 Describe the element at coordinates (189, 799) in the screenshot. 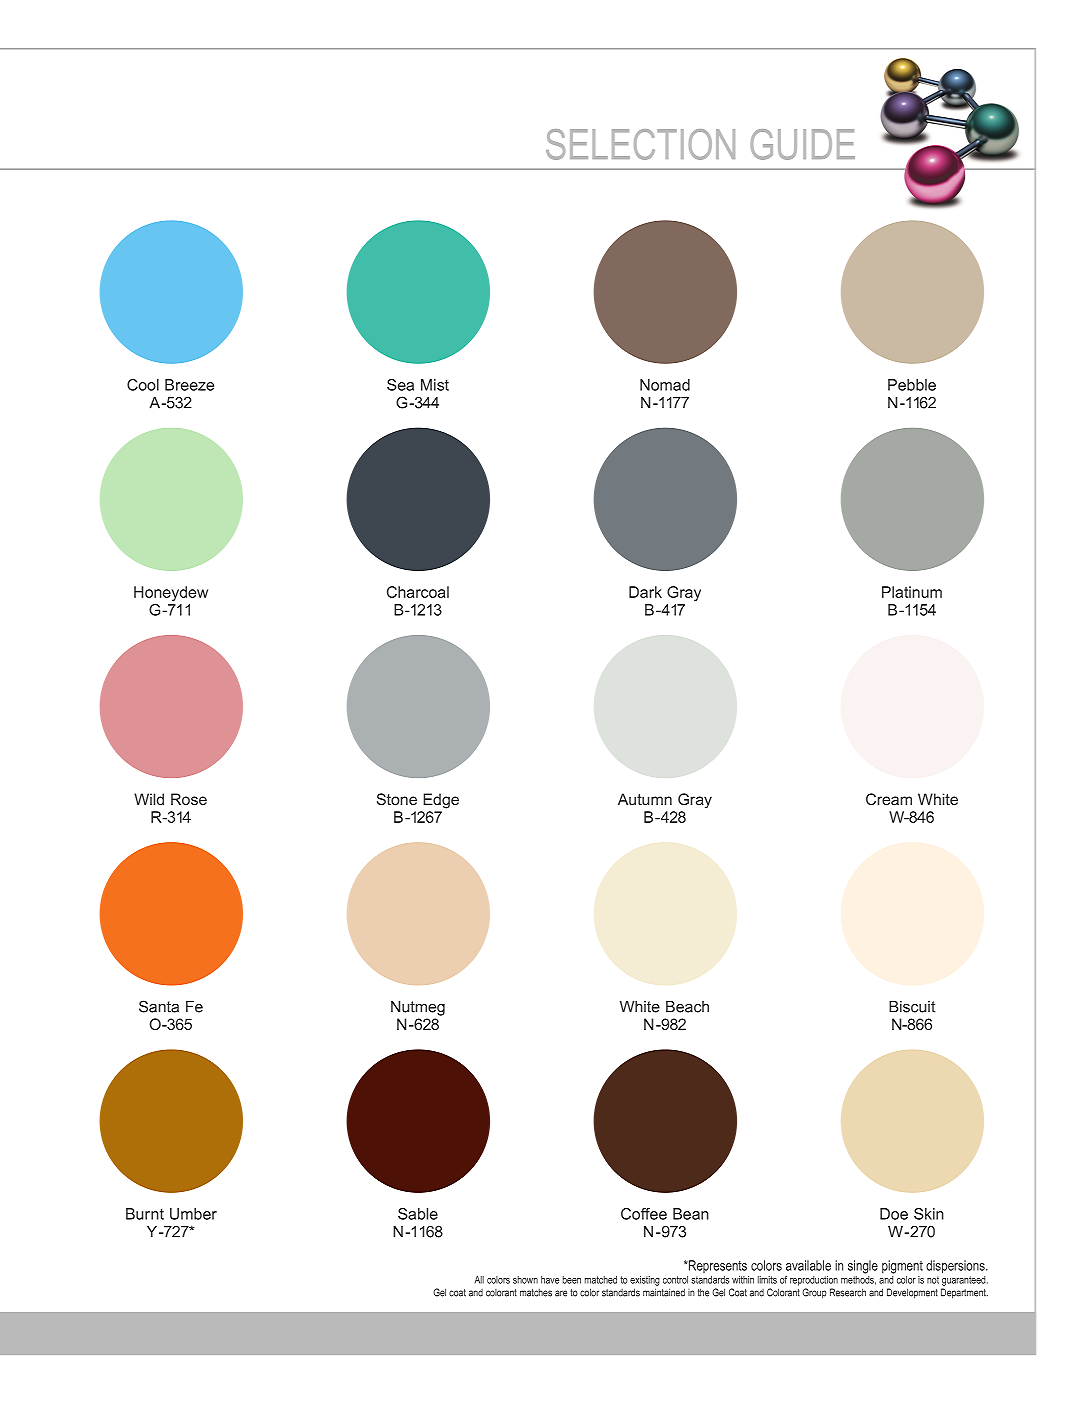

I see `Rose` at that location.
